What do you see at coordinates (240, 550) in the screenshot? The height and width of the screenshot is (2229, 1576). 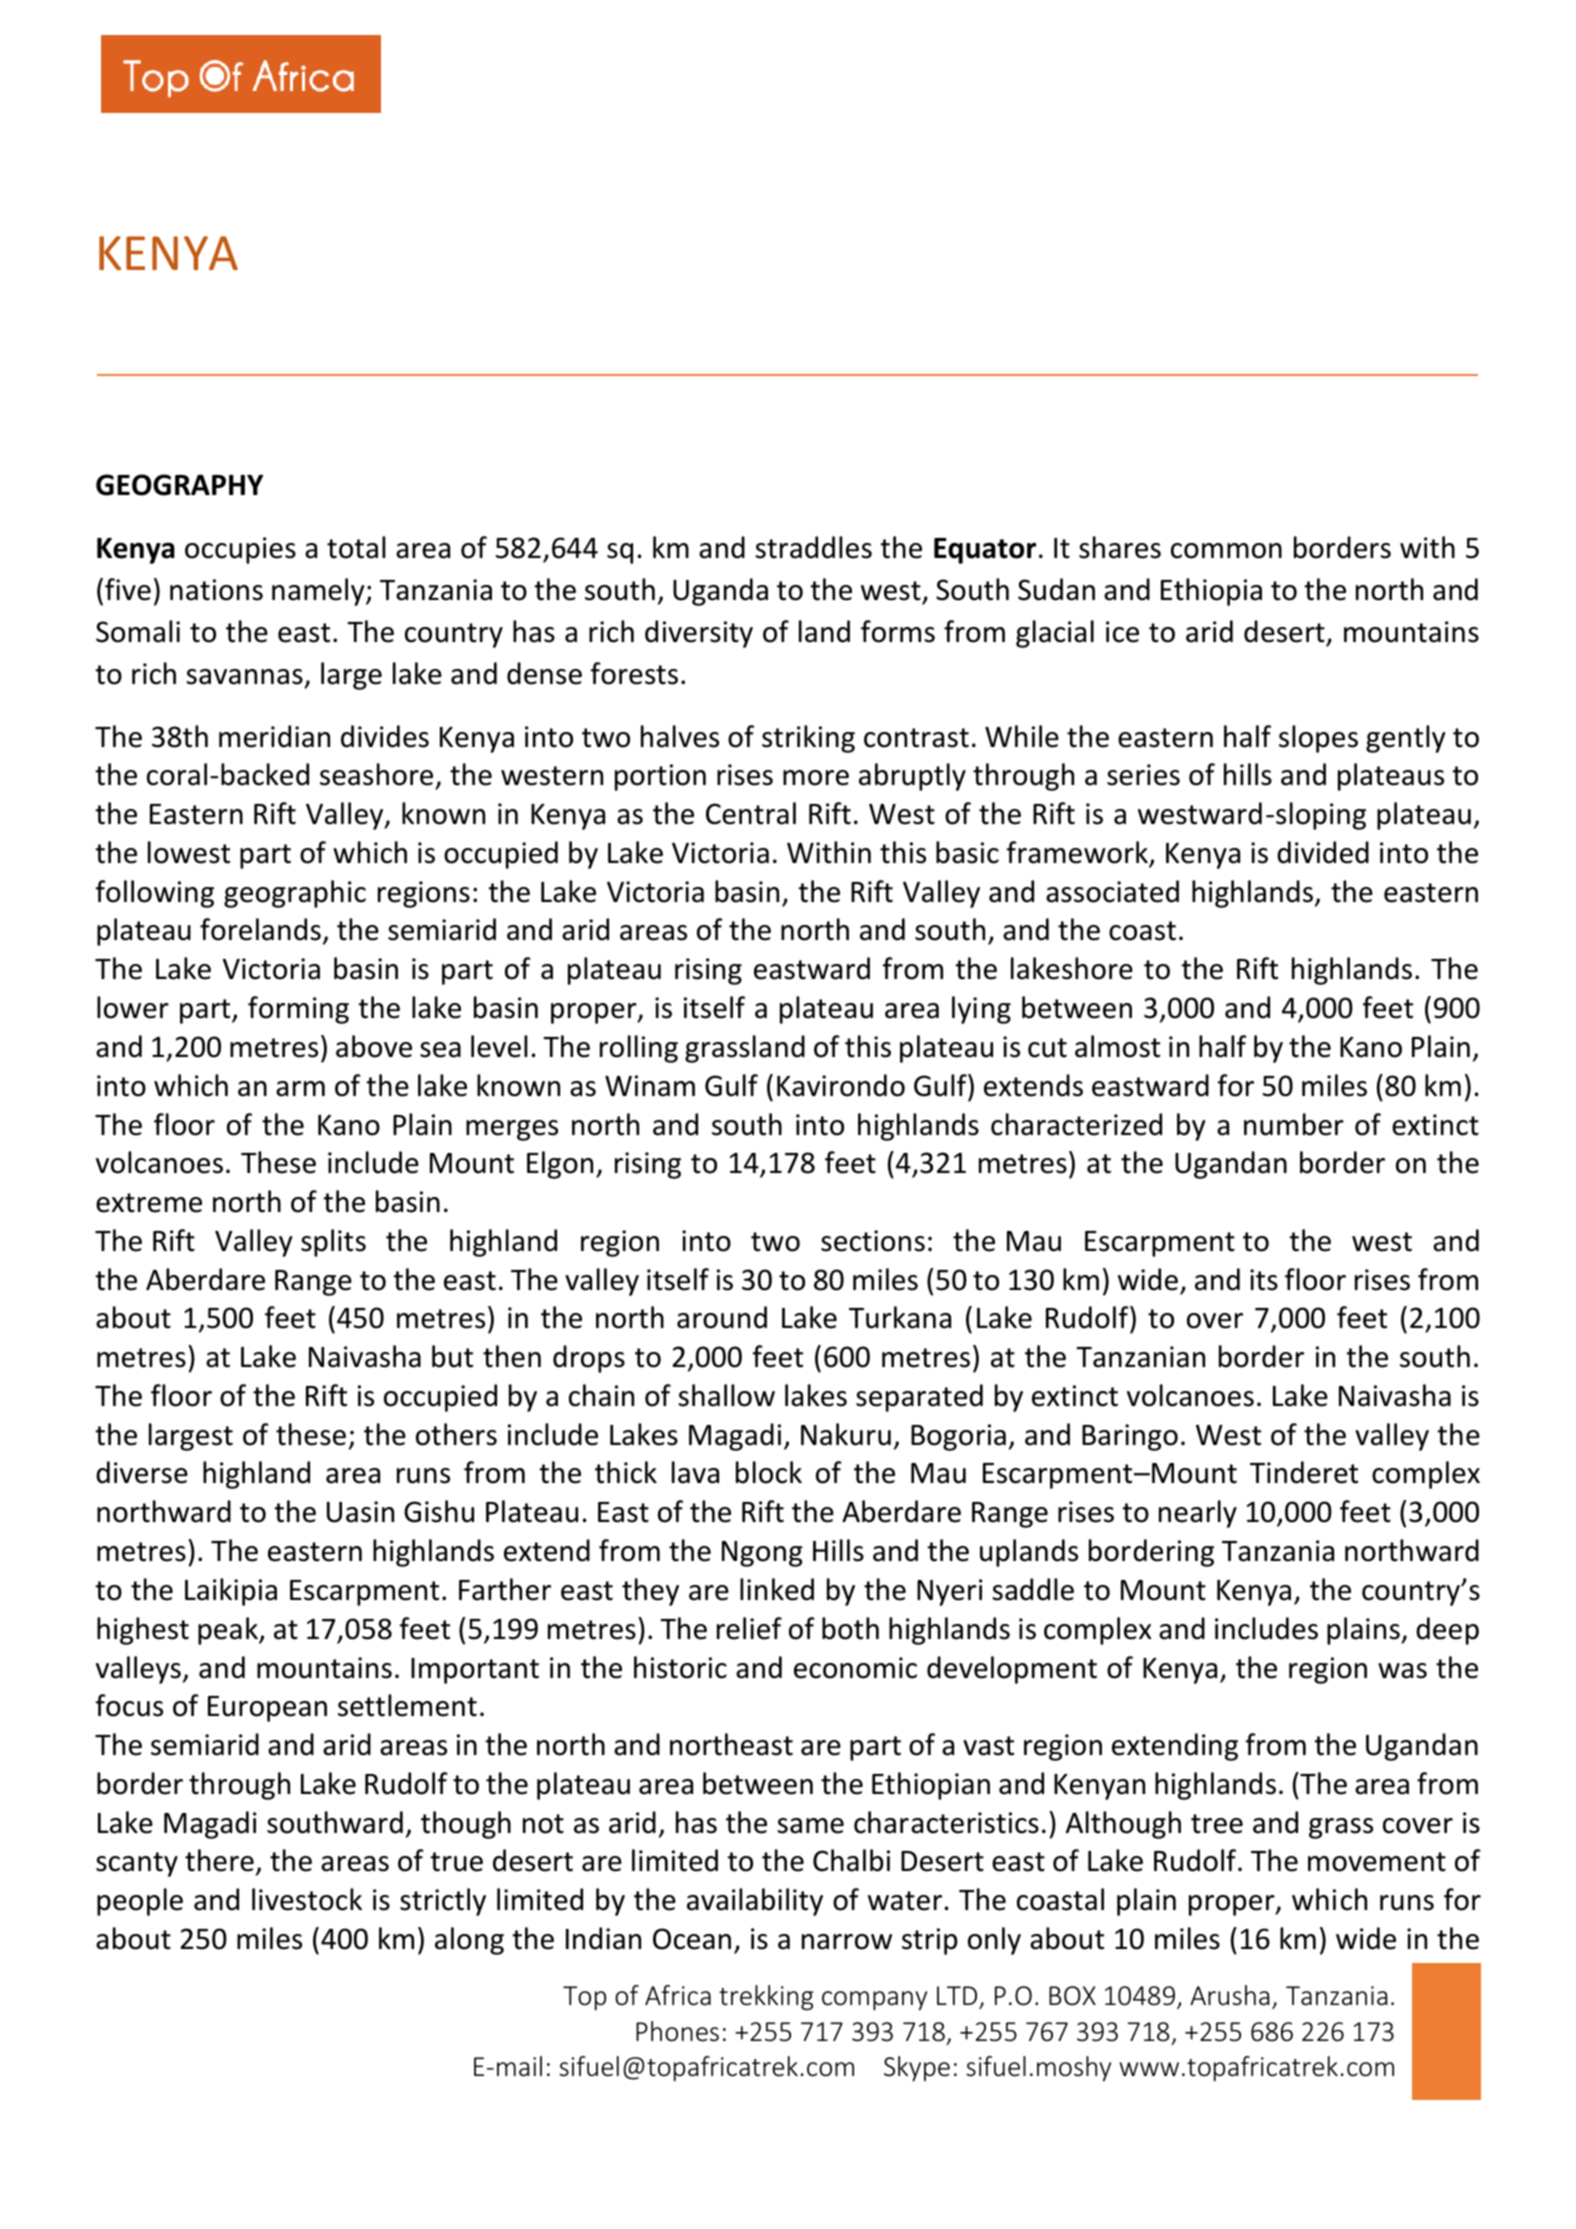 I see `occupies` at bounding box center [240, 550].
